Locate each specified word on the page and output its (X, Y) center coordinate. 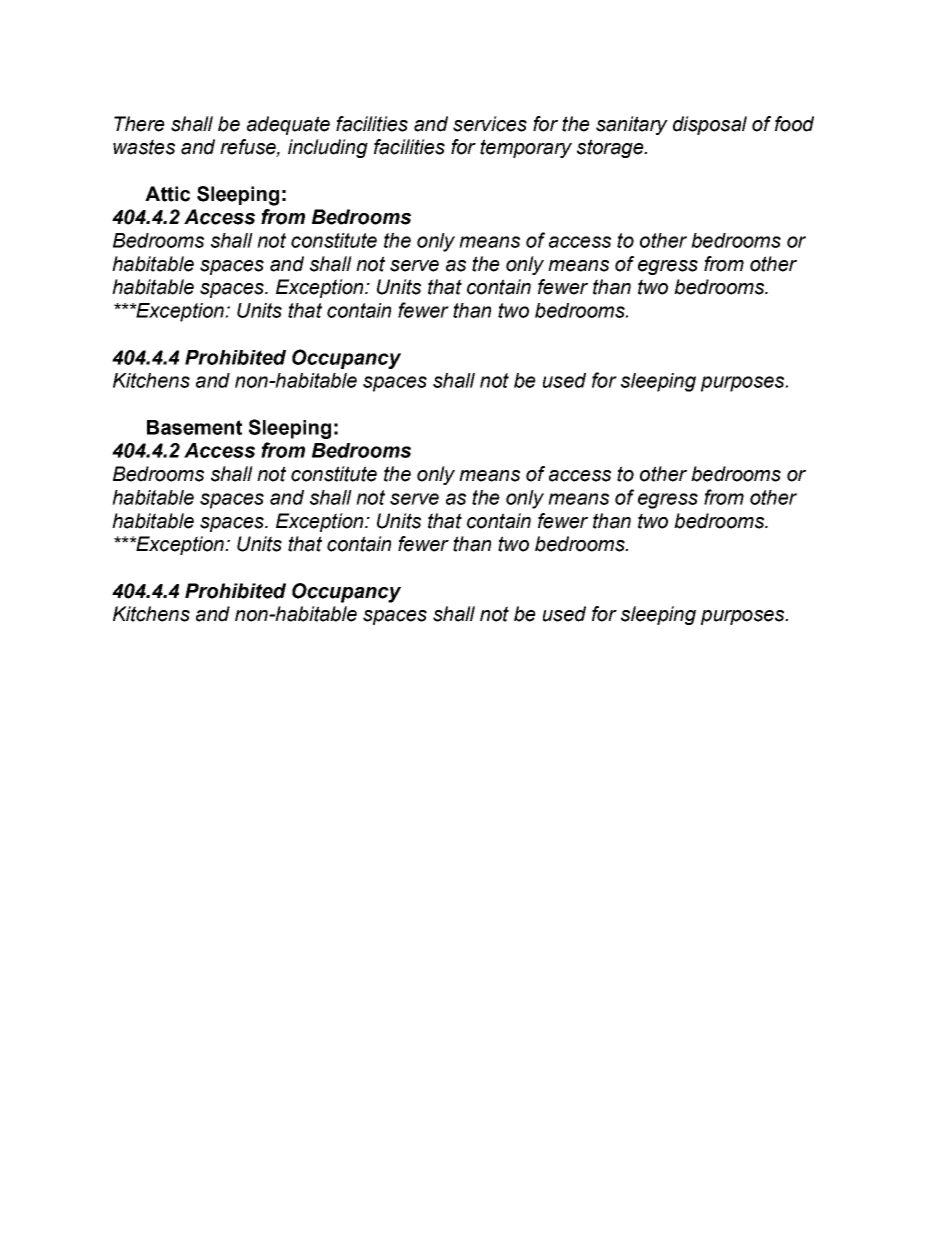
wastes (144, 147)
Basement (194, 427)
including (328, 148)
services (490, 124)
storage (611, 148)
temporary (526, 148)
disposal (710, 125)
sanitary (632, 125)
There (139, 124)
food (794, 124)
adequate (288, 125)
